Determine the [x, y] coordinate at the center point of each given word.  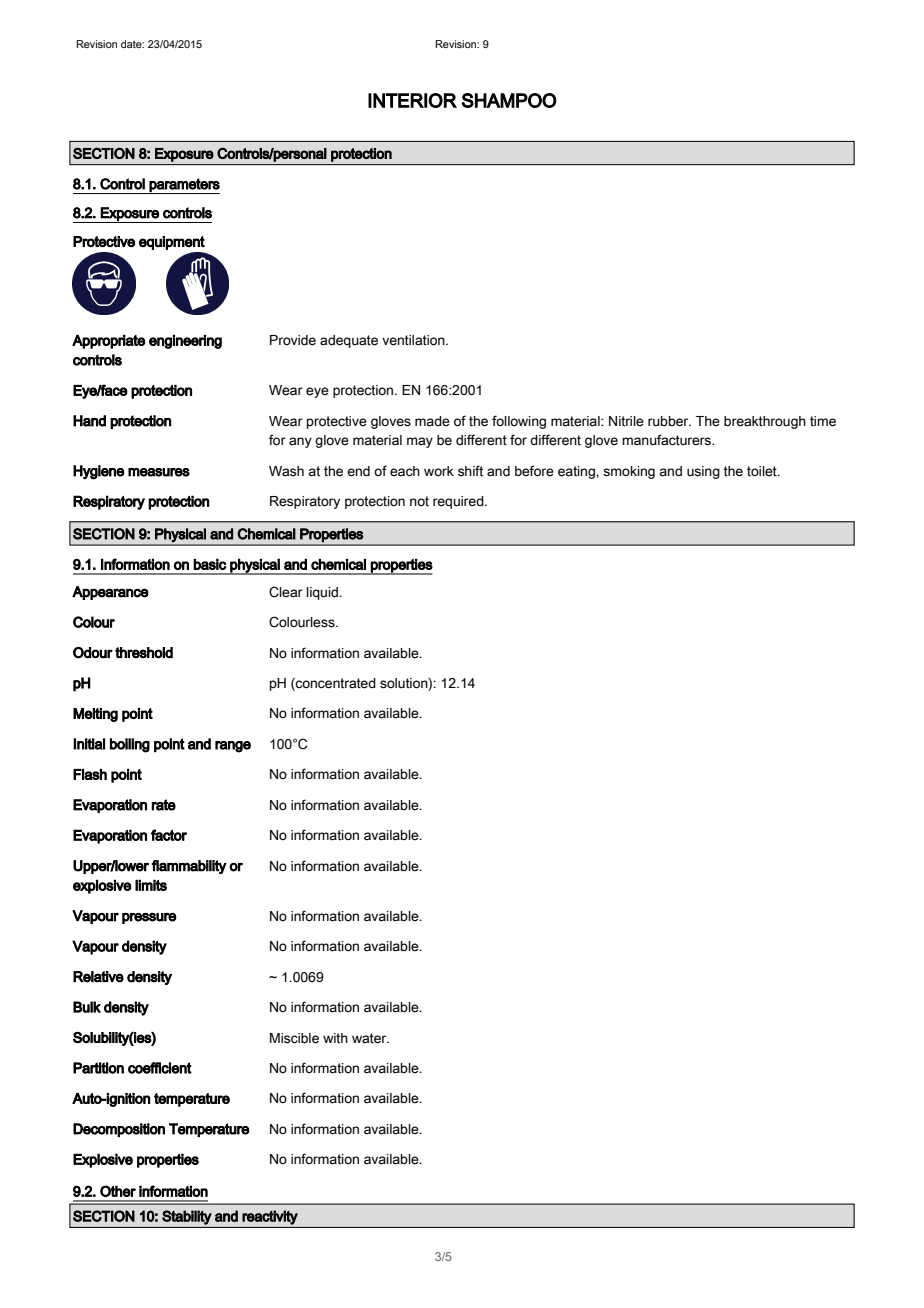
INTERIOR [412, 100]
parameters [184, 186]
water [370, 1038]
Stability [187, 1217]
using [703, 472]
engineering [185, 342]
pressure [149, 918]
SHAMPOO [509, 100]
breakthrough [765, 422]
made [432, 421]
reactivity [270, 1217]
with [335, 1038]
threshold [144, 653]
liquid [323, 593]
